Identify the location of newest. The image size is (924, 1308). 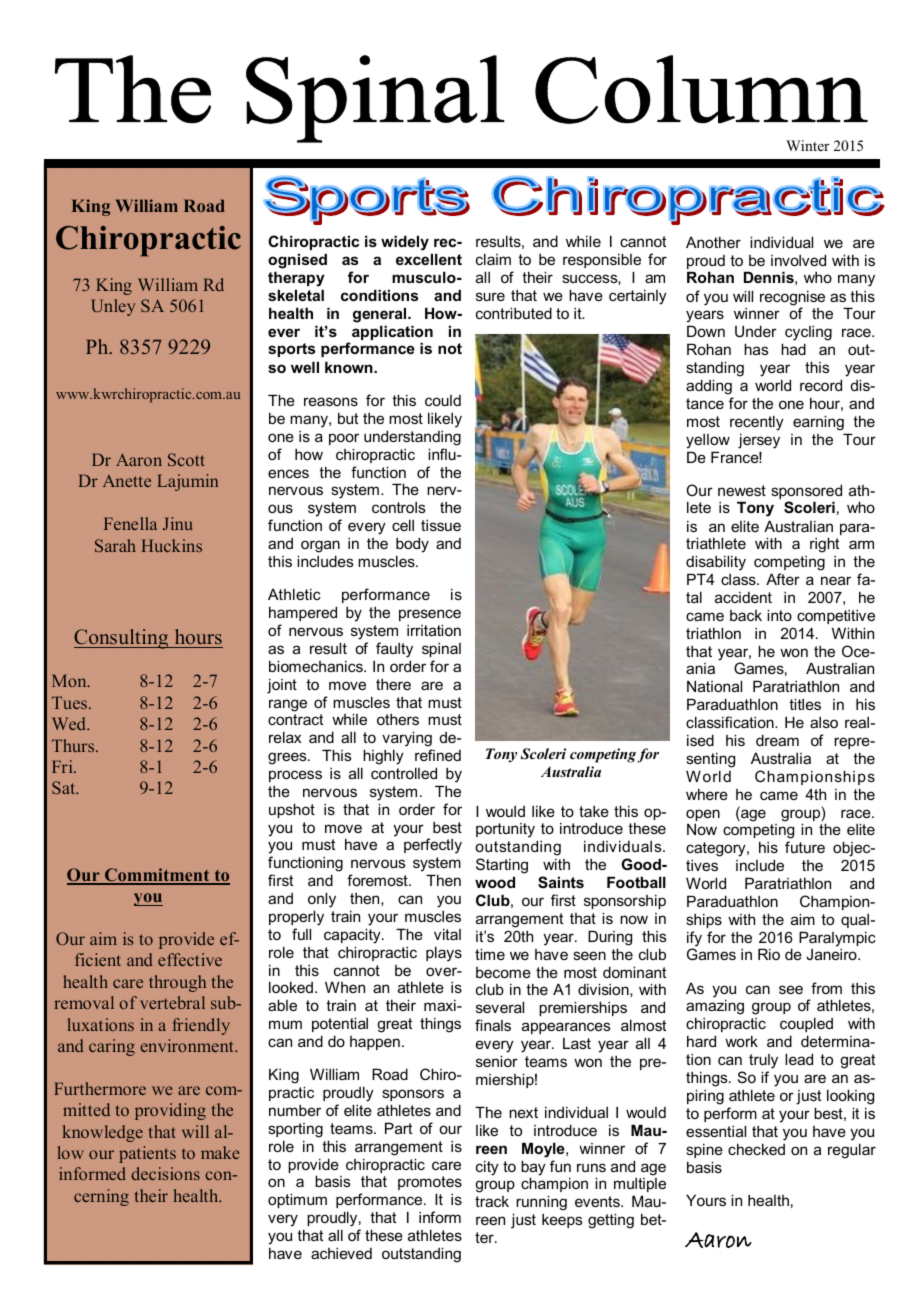
(742, 490).
